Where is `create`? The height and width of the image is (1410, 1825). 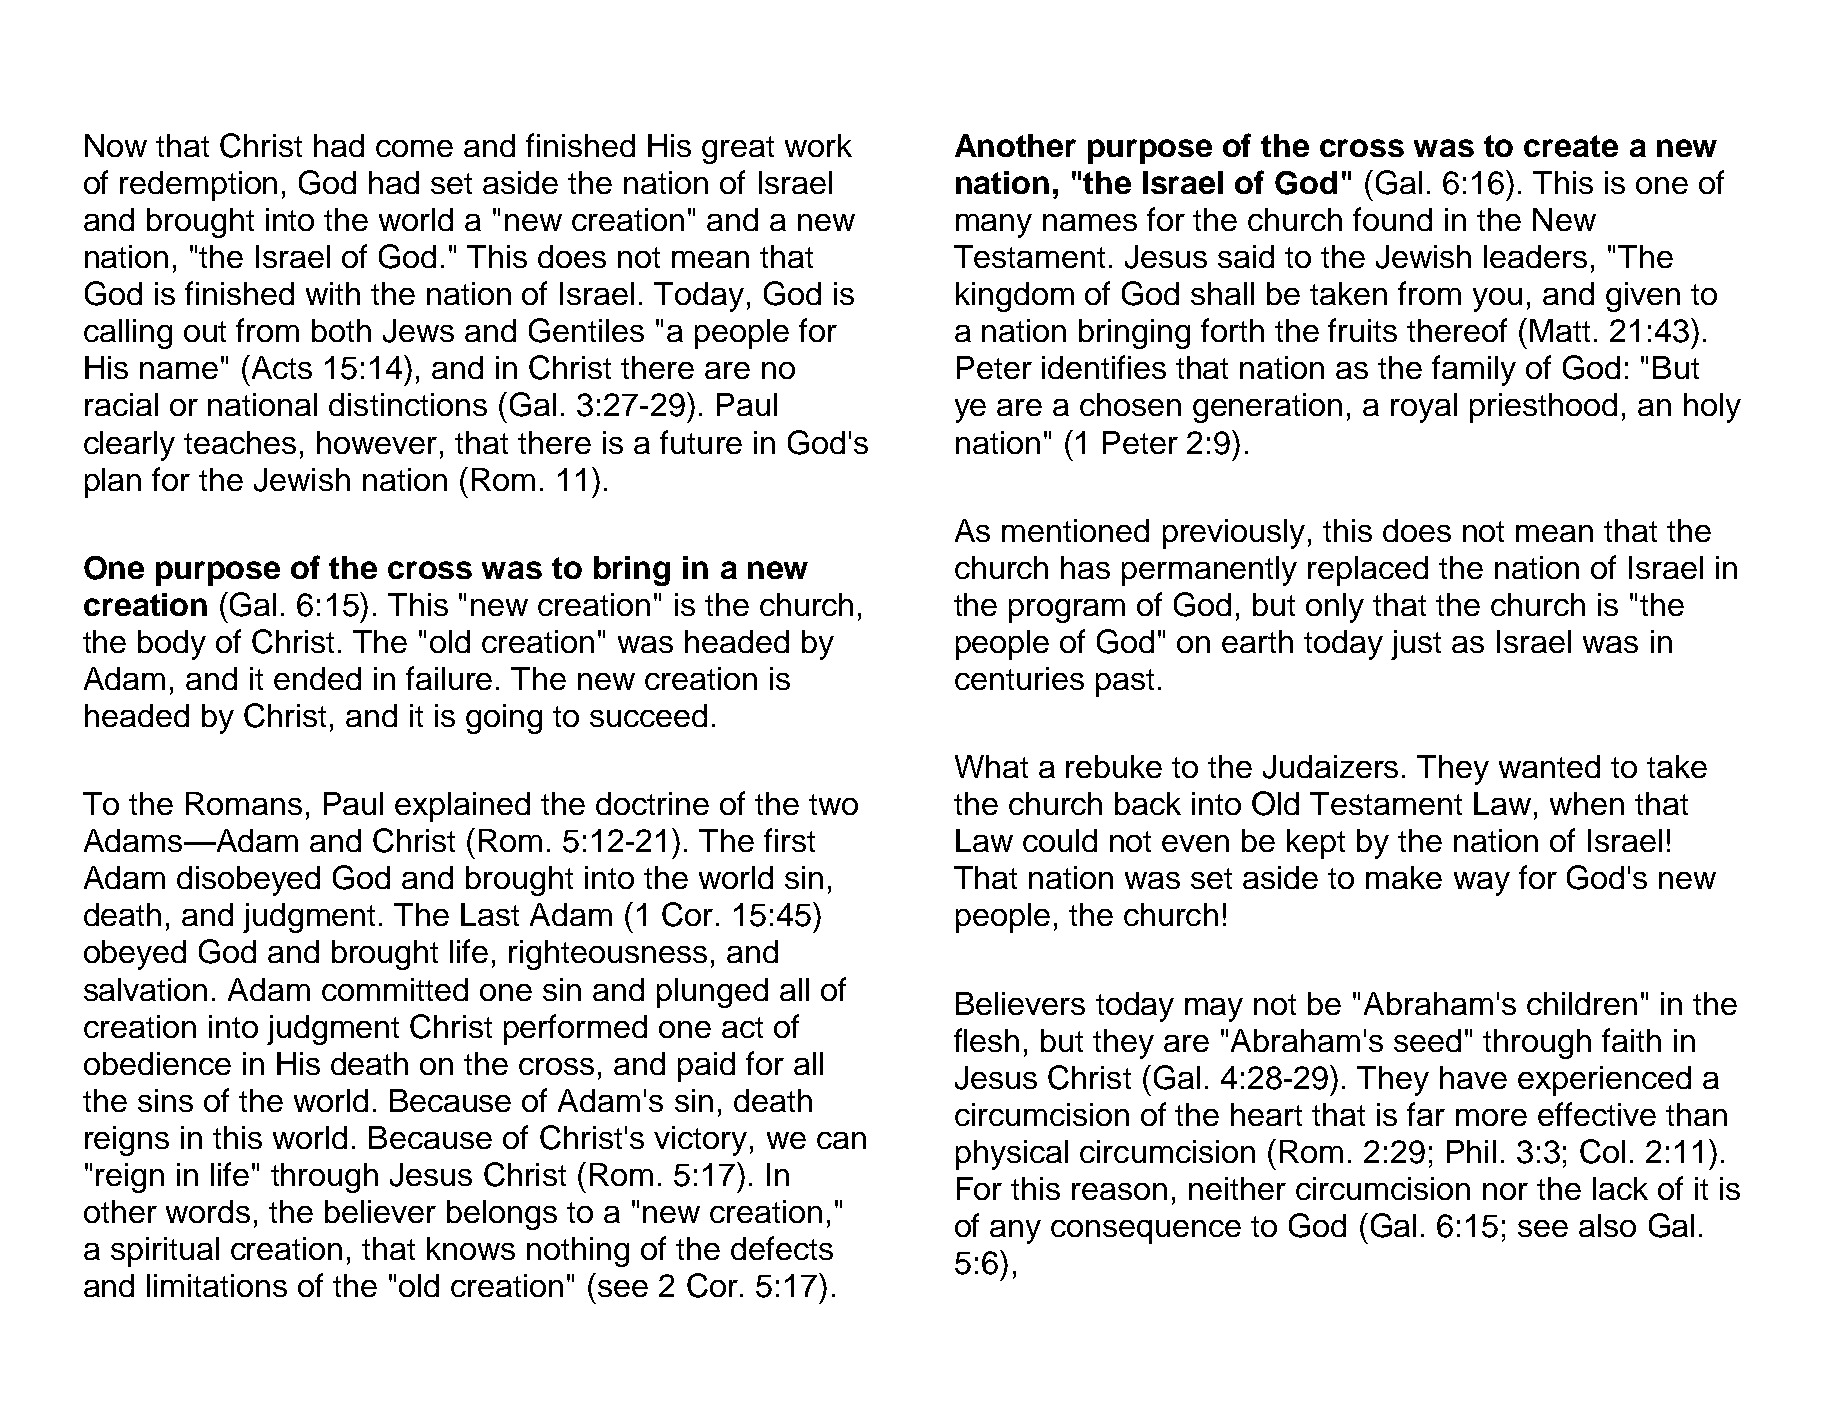 create is located at coordinates (1571, 146).
